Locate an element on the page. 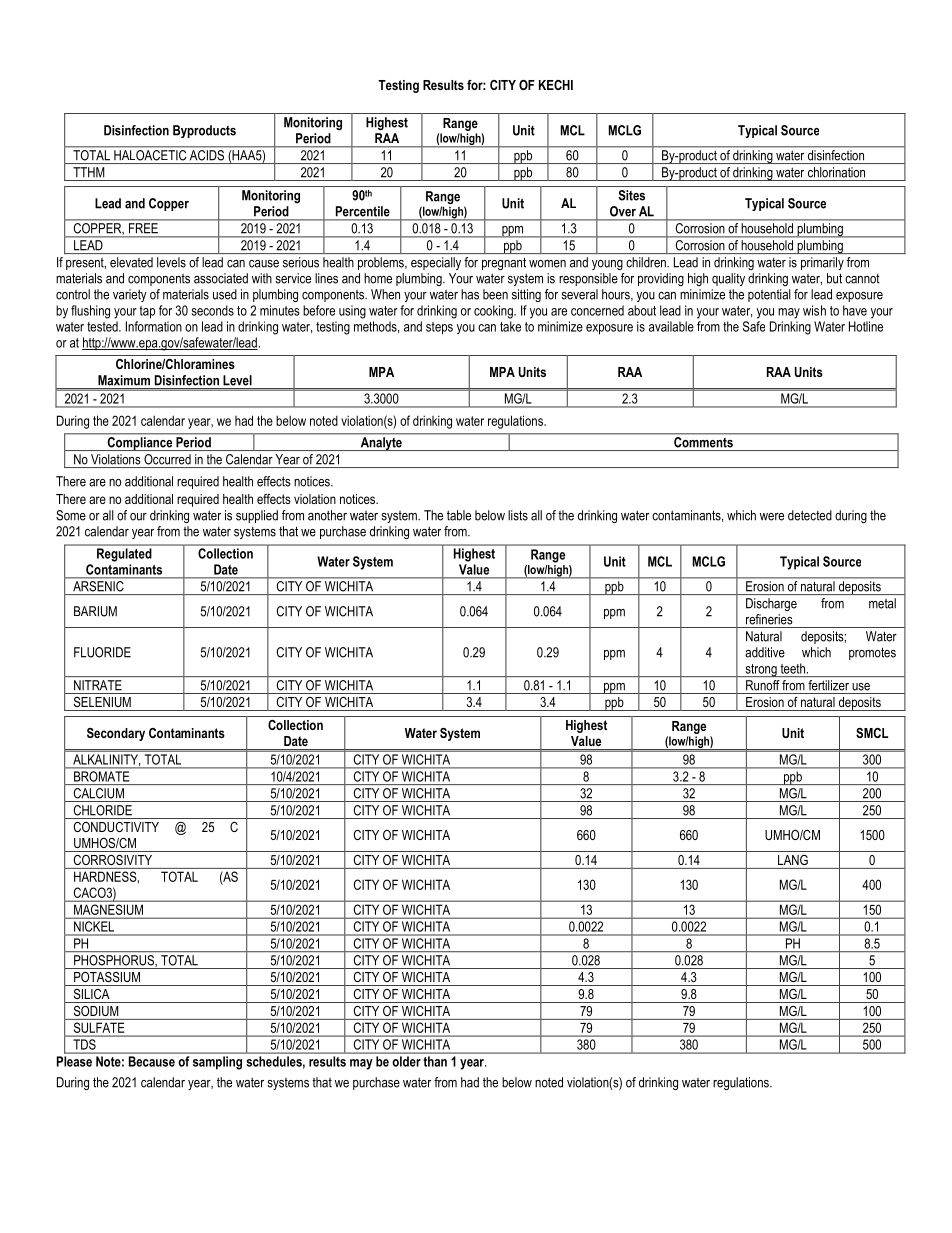  FLUORIDE is located at coordinates (102, 652).
